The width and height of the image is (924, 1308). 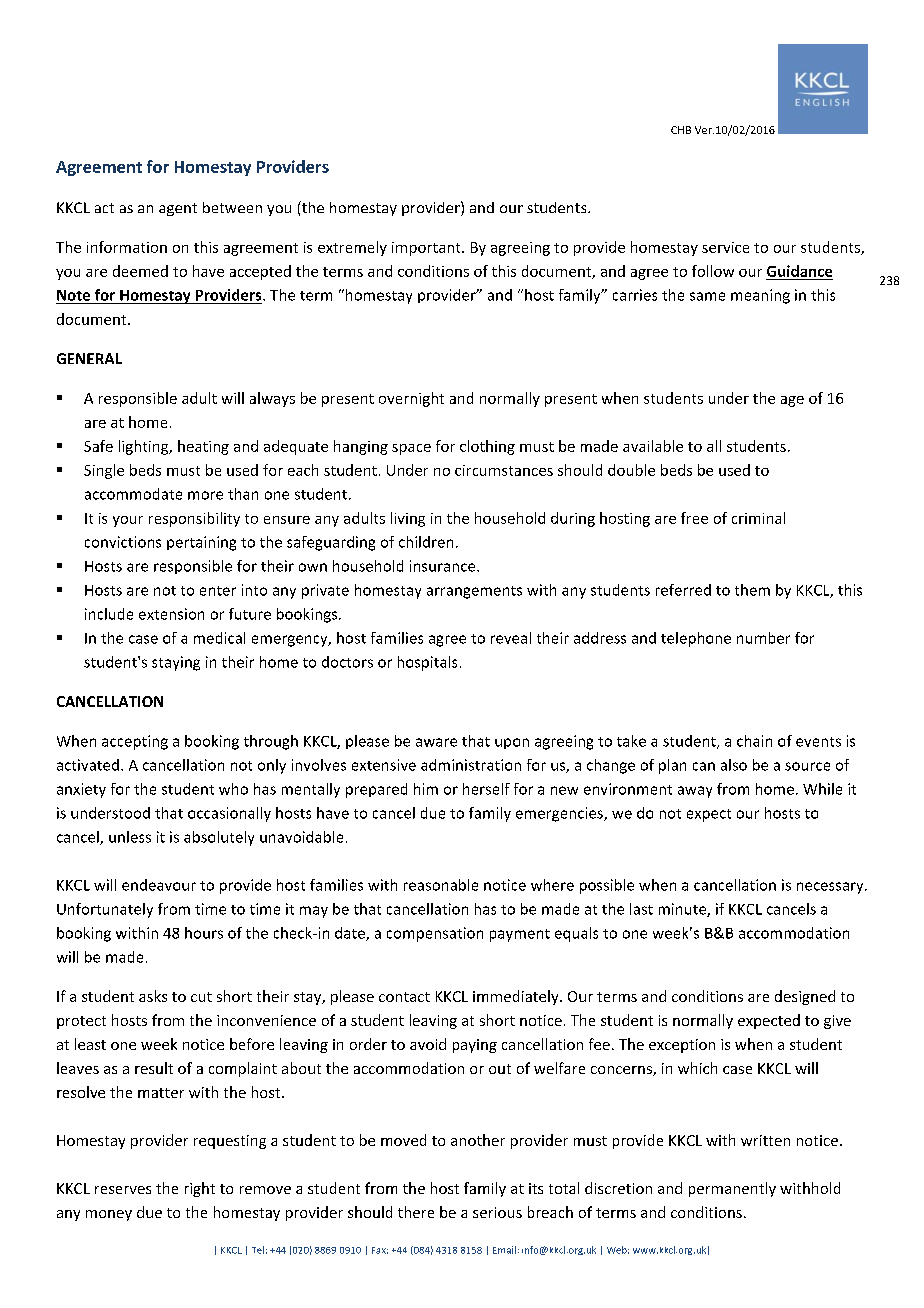 I want to click on arrangements, so click(x=474, y=592).
